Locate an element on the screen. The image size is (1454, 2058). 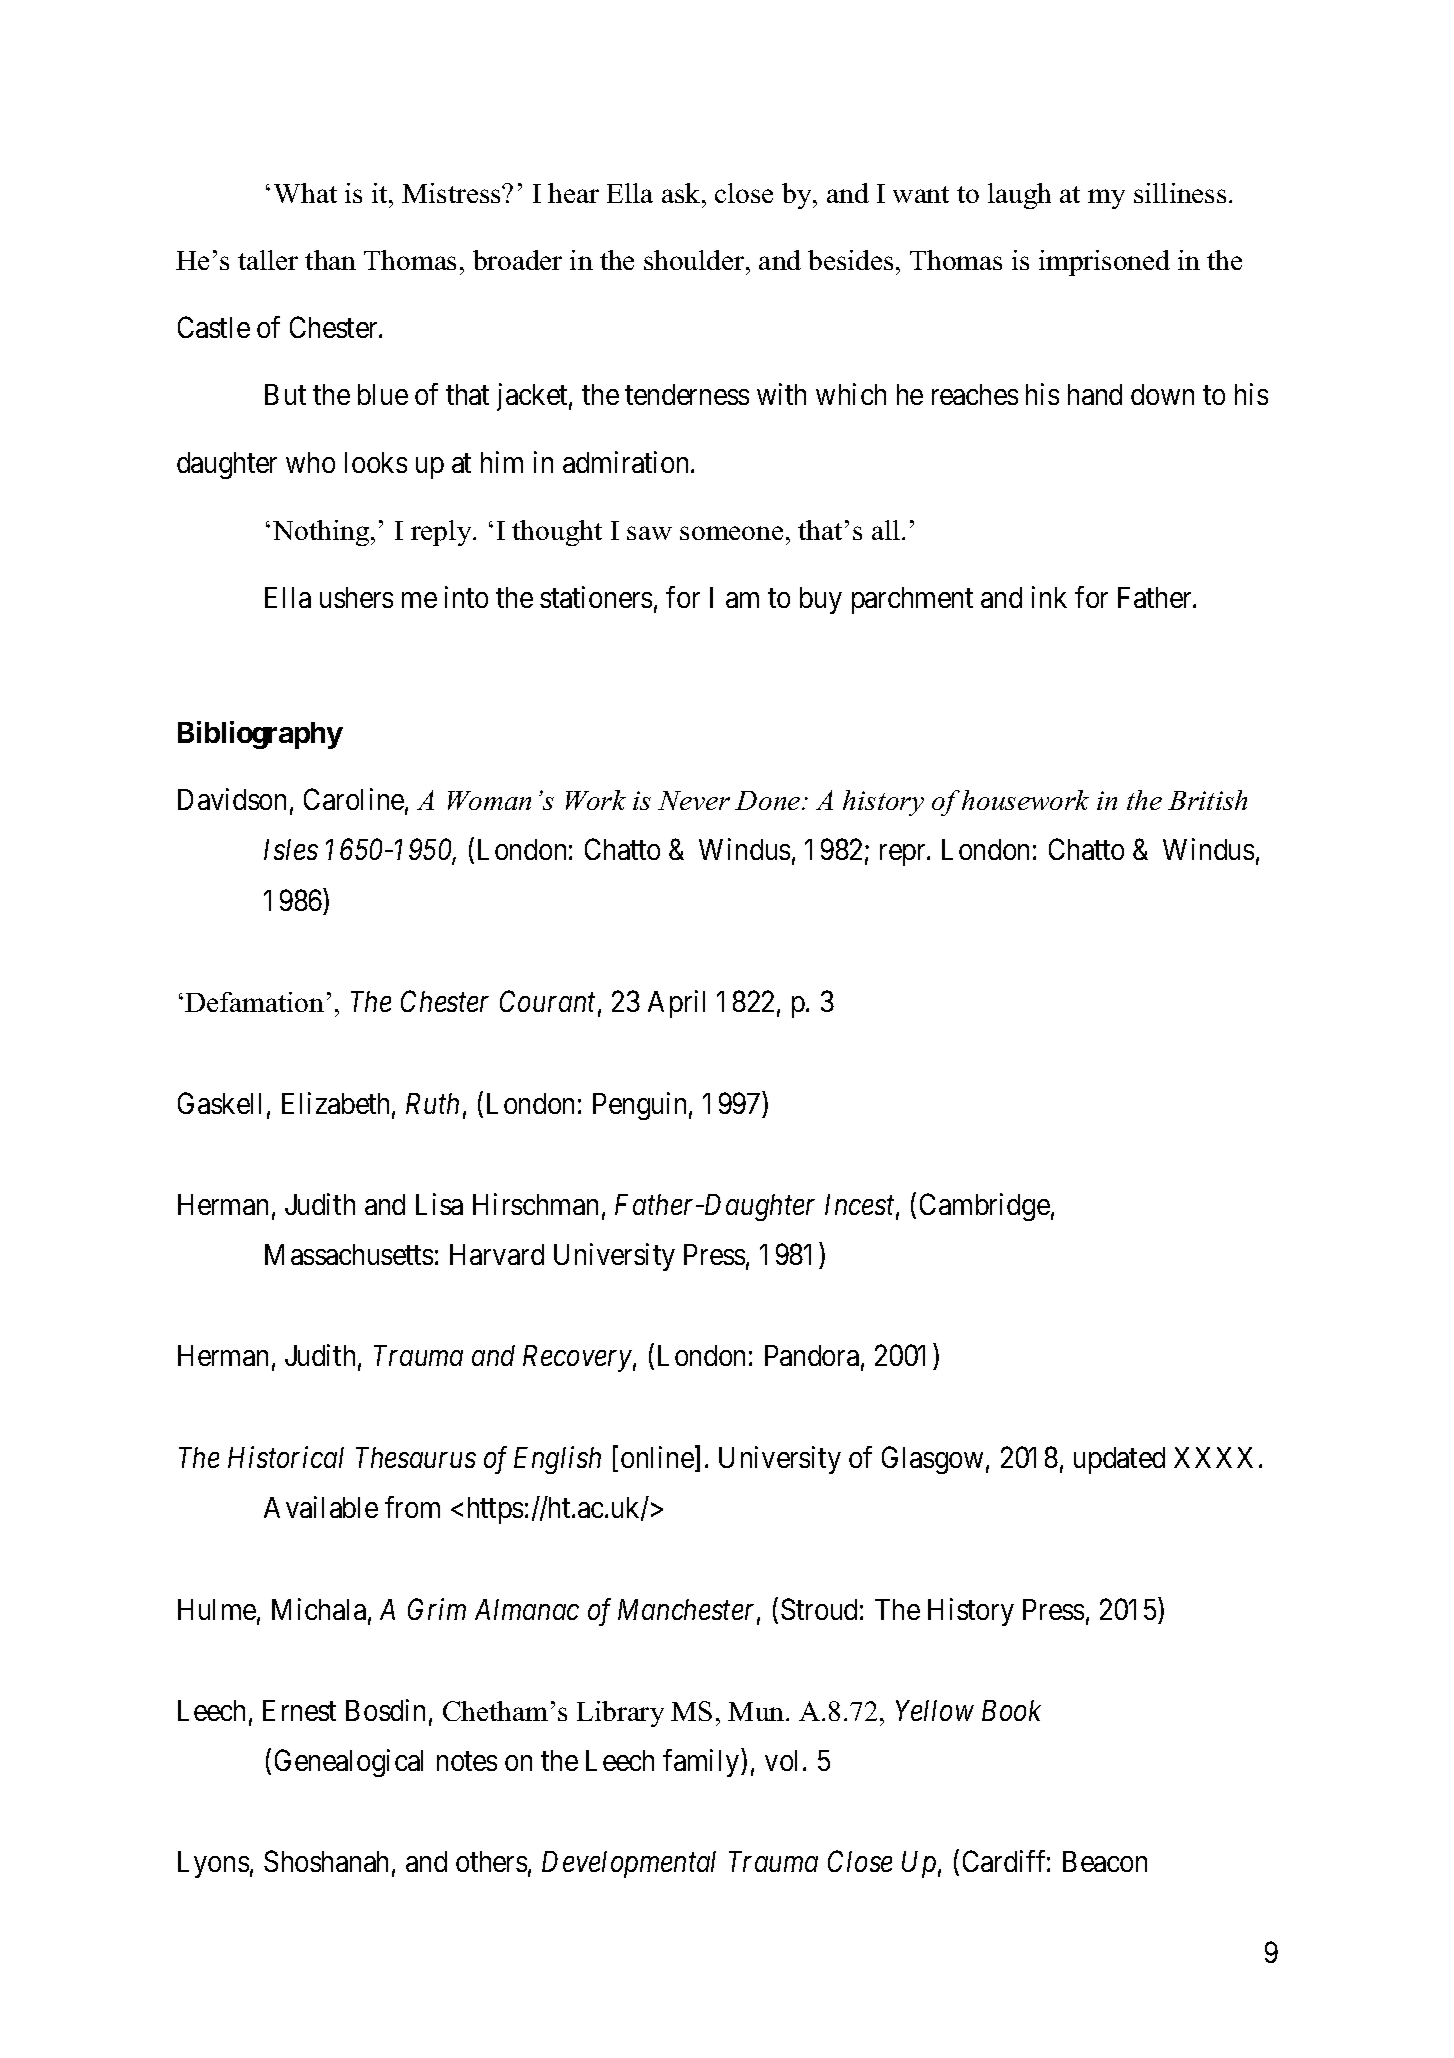
than is located at coordinates (330, 260).
